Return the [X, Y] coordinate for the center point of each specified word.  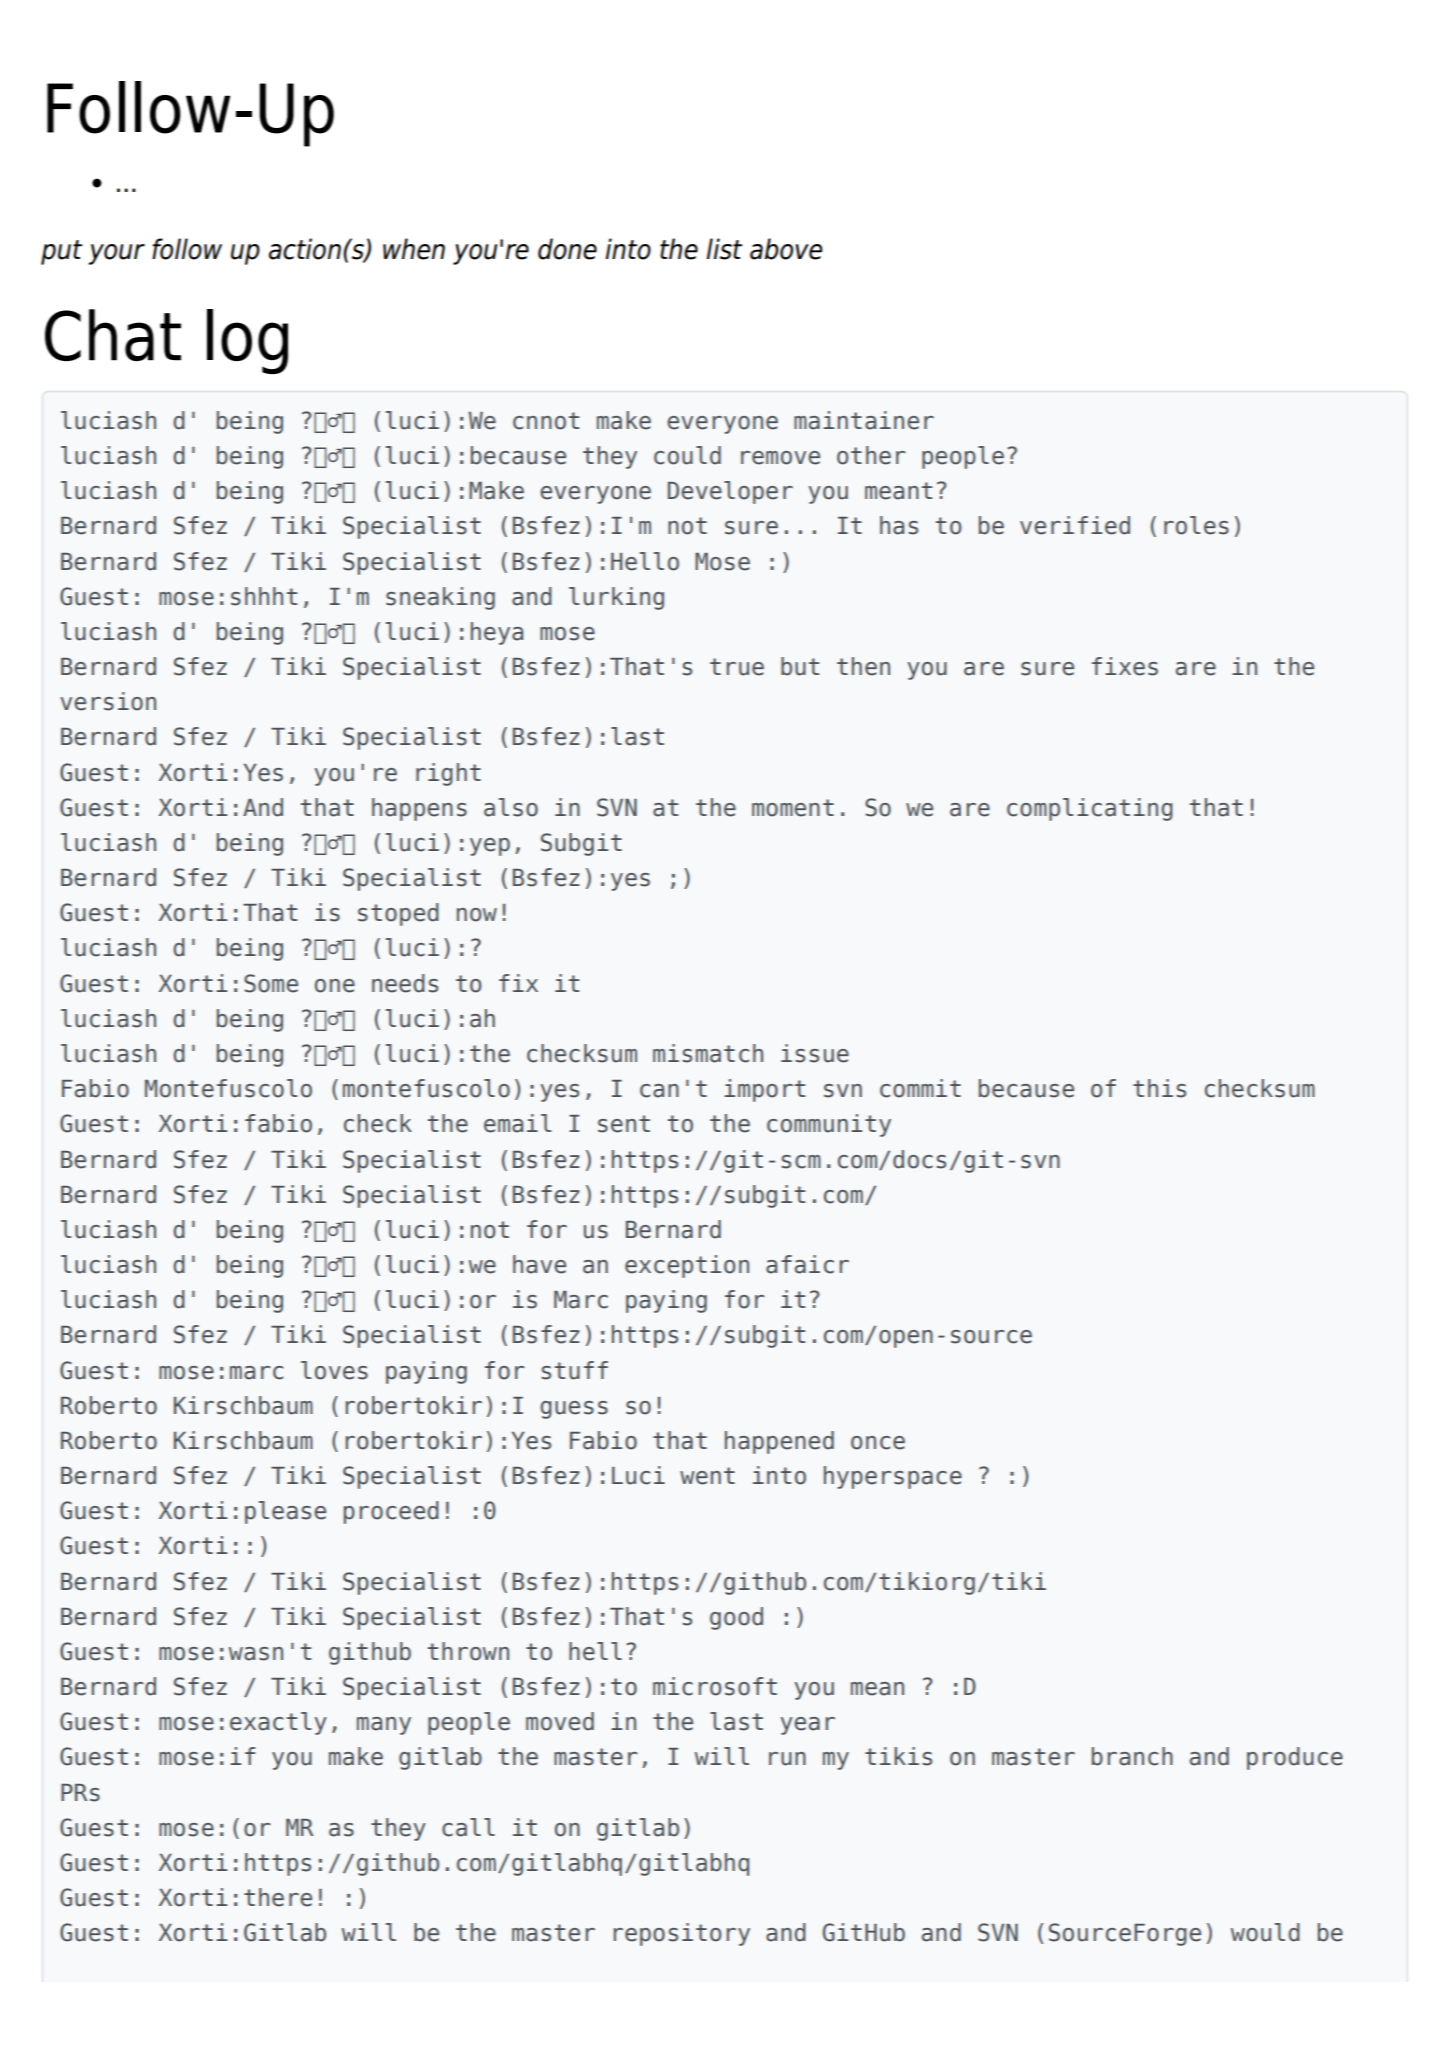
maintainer [864, 420]
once [878, 1443]
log [247, 341]
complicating [1090, 809]
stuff [574, 1370]
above [786, 249]
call [468, 1827]
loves [334, 1370]
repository [682, 1934]
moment [793, 808]
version [108, 701]
